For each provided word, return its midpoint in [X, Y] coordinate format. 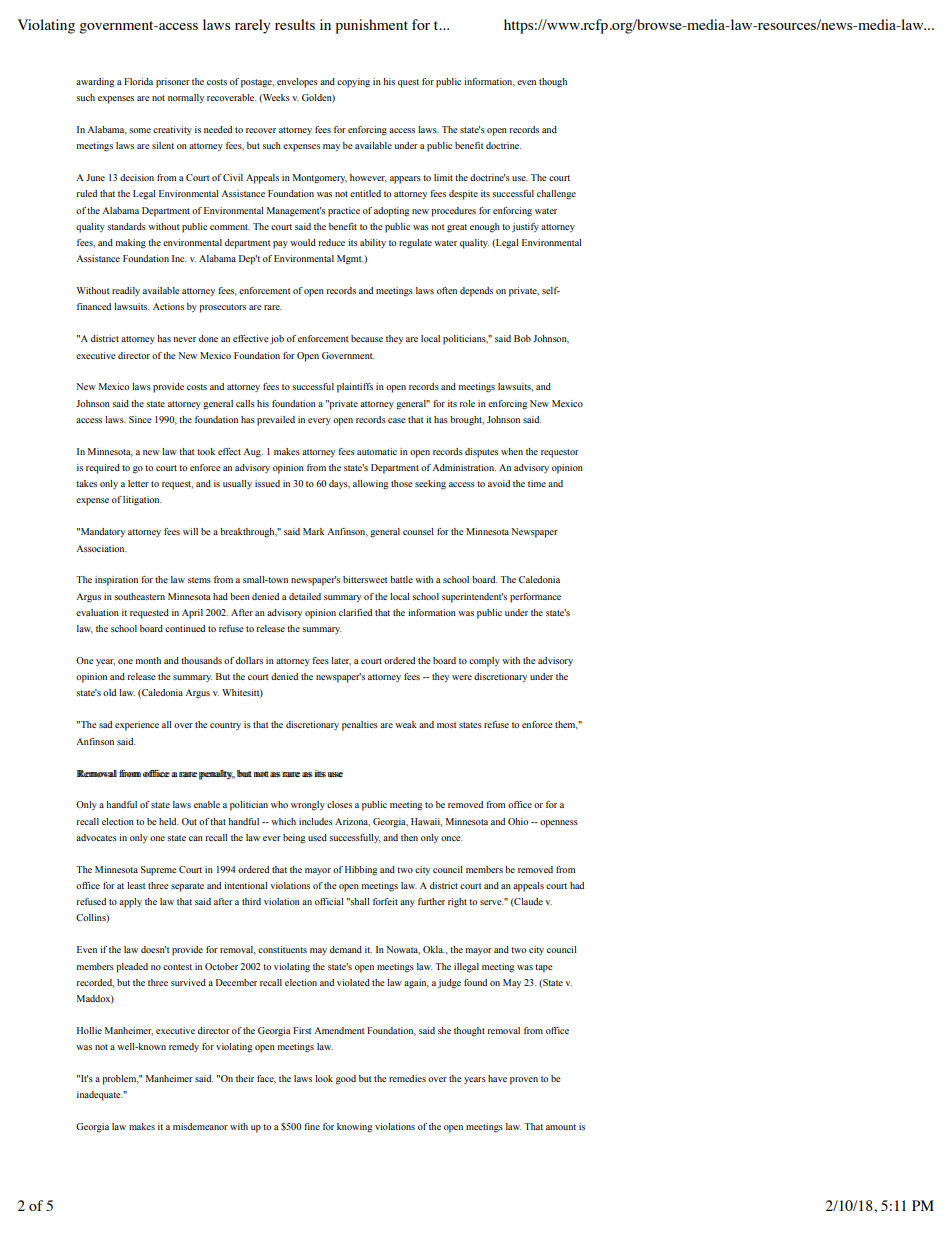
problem [120, 1080]
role [467, 403]
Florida [138, 81]
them [566, 725]
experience [137, 726]
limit [443, 177]
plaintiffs [355, 388]
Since [140, 419]
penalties [360, 726]
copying [353, 83]
